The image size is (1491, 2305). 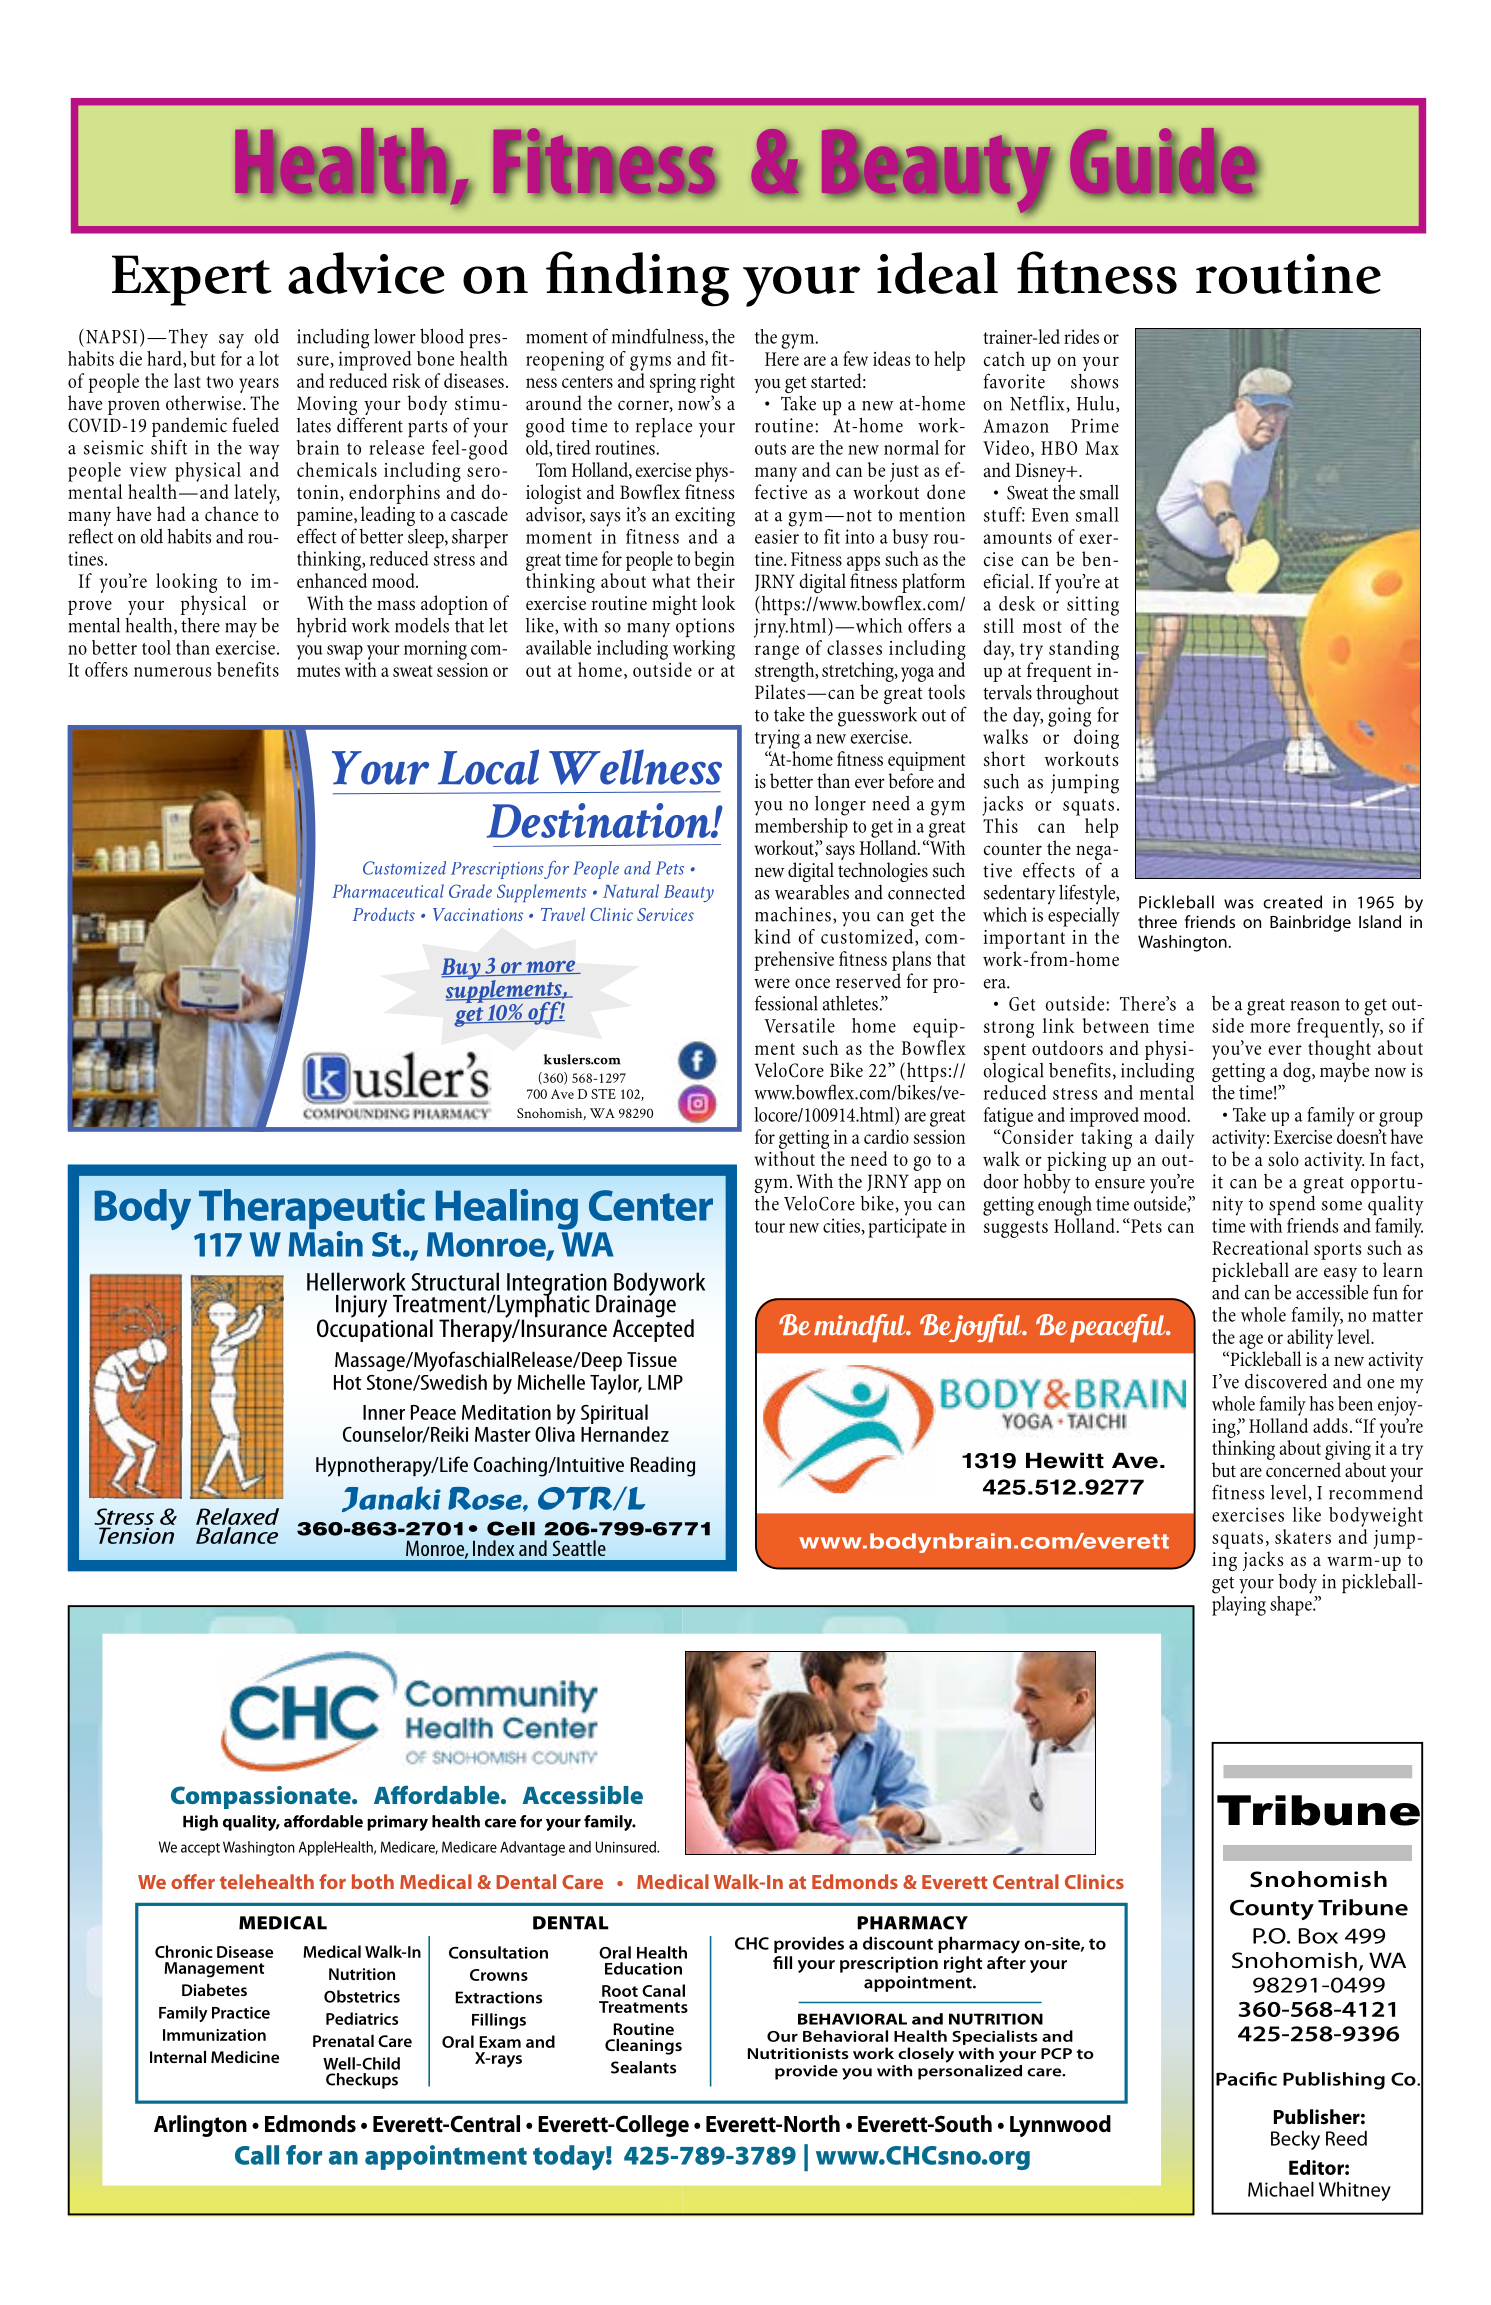 I want to click on lot, so click(x=269, y=358).
